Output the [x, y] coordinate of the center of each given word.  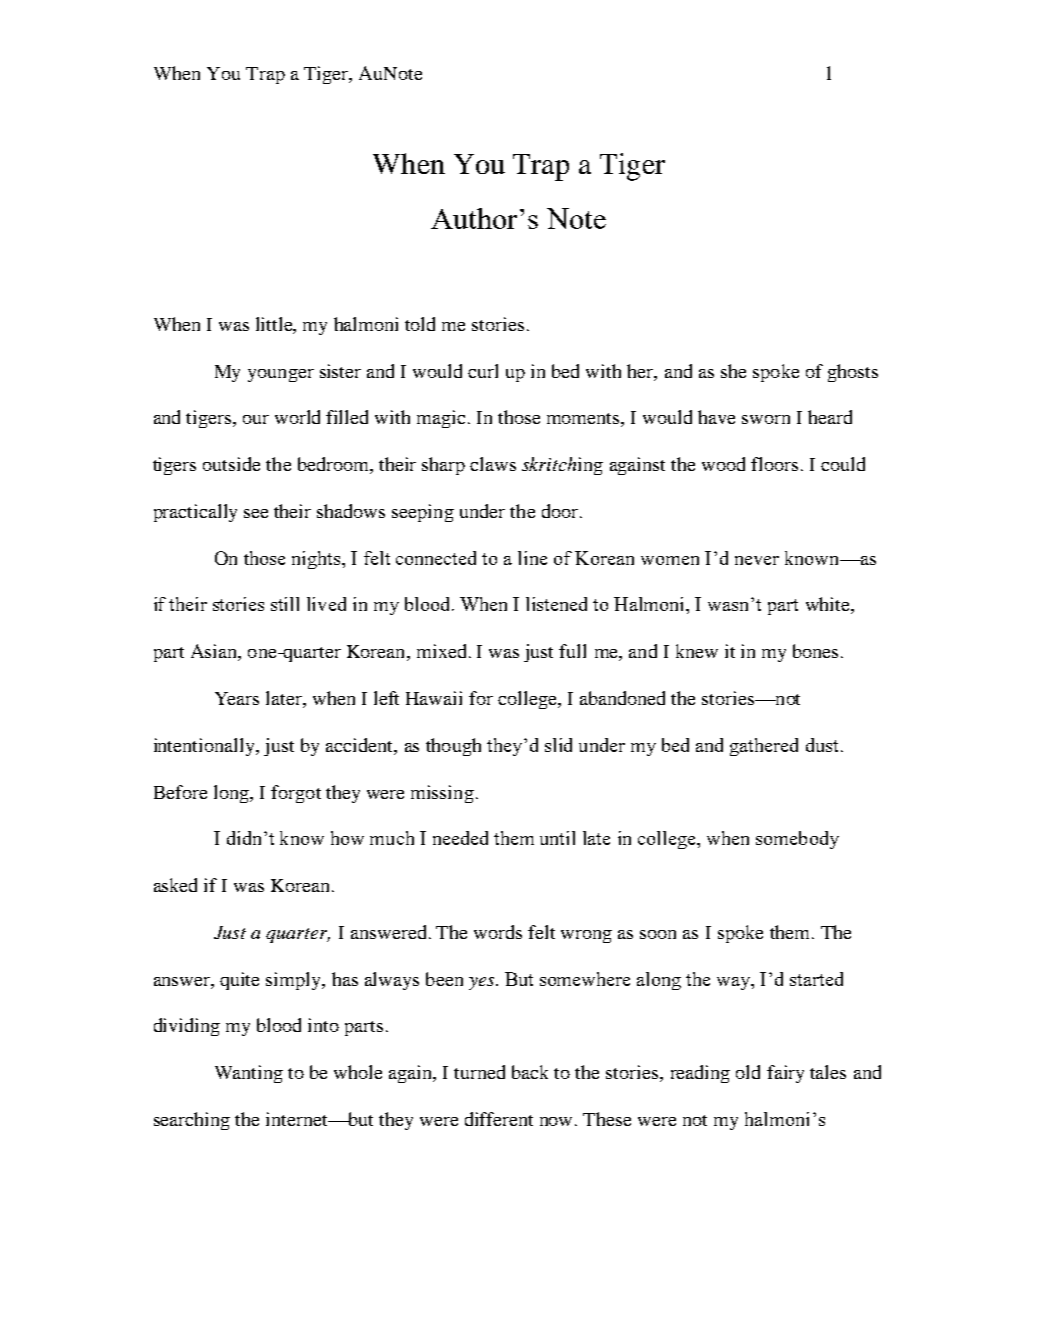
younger [281, 375]
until [557, 838]
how [347, 838]
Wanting [249, 1074]
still [285, 604]
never [757, 560]
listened [556, 604]
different [499, 1119]
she [733, 371]
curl [483, 371]
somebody [797, 840]
